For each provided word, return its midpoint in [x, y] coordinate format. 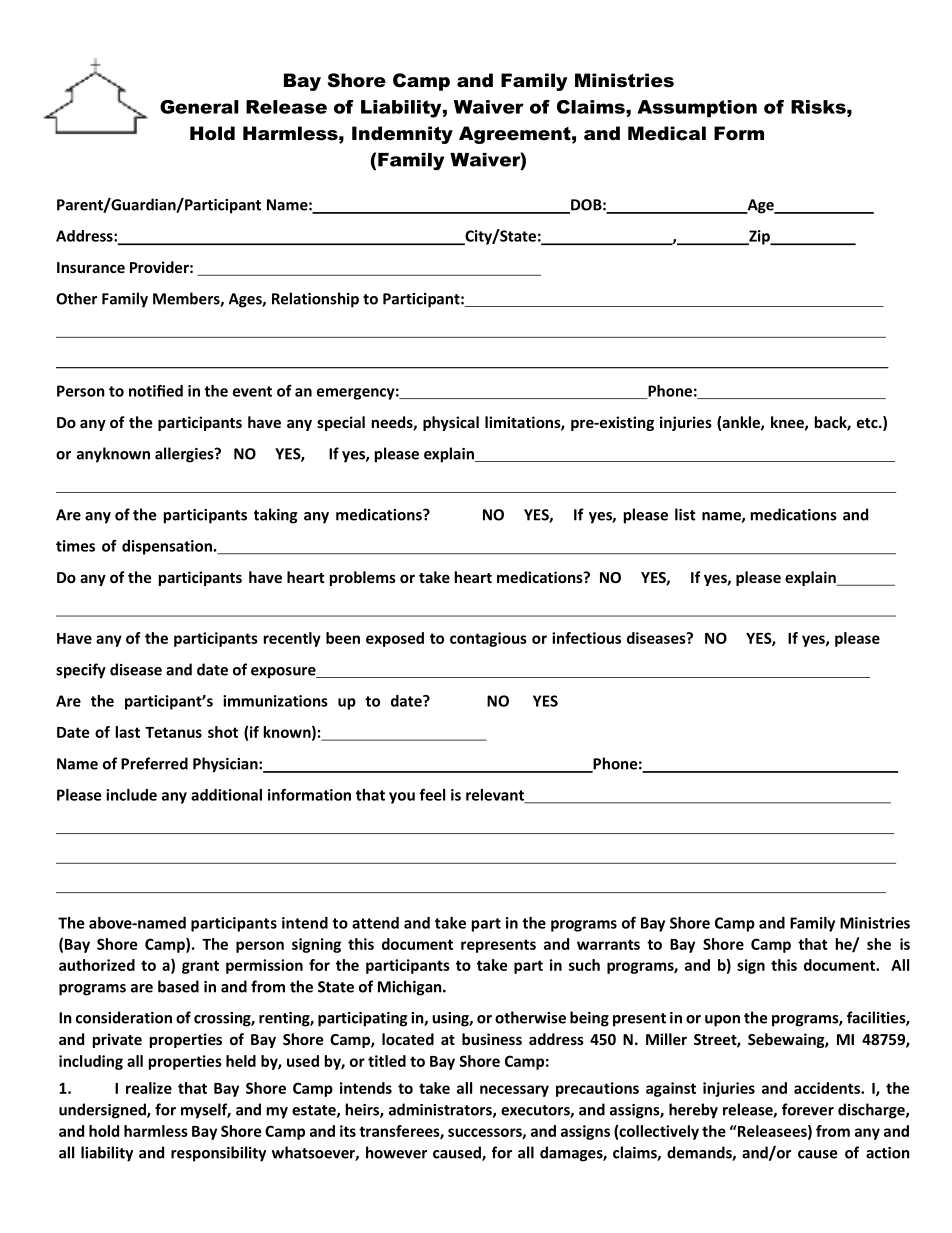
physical [451, 423]
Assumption [697, 108]
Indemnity [402, 135]
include [131, 795]
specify [81, 671]
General [199, 107]
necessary [514, 1091]
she [879, 944]
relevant [496, 796]
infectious [586, 638]
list [685, 514]
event [252, 391]
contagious [488, 639]
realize [149, 1088]
